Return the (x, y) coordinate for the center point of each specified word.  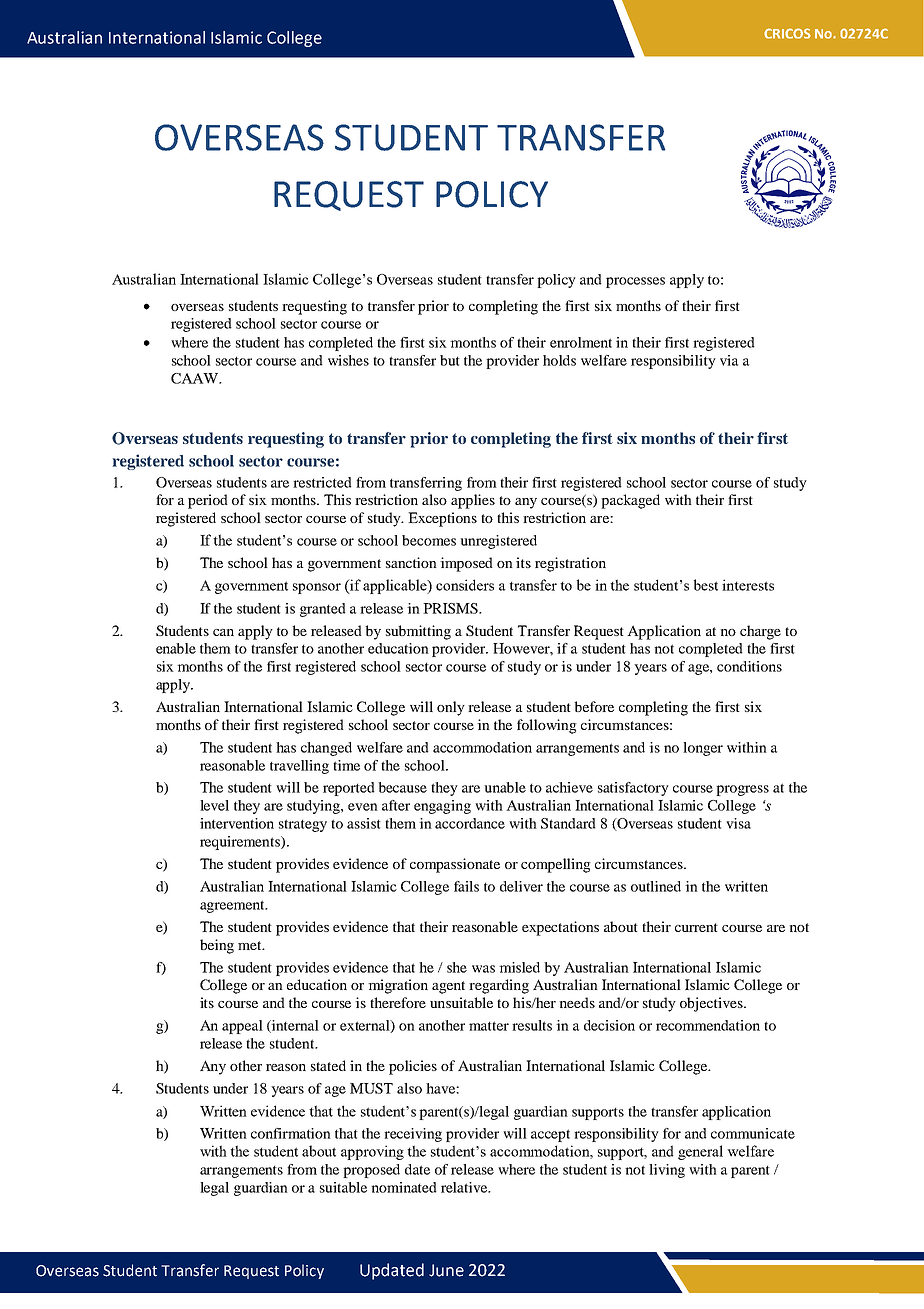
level (214, 805)
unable (505, 787)
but (450, 360)
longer (703, 749)
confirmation (291, 1133)
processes (635, 282)
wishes (348, 360)
